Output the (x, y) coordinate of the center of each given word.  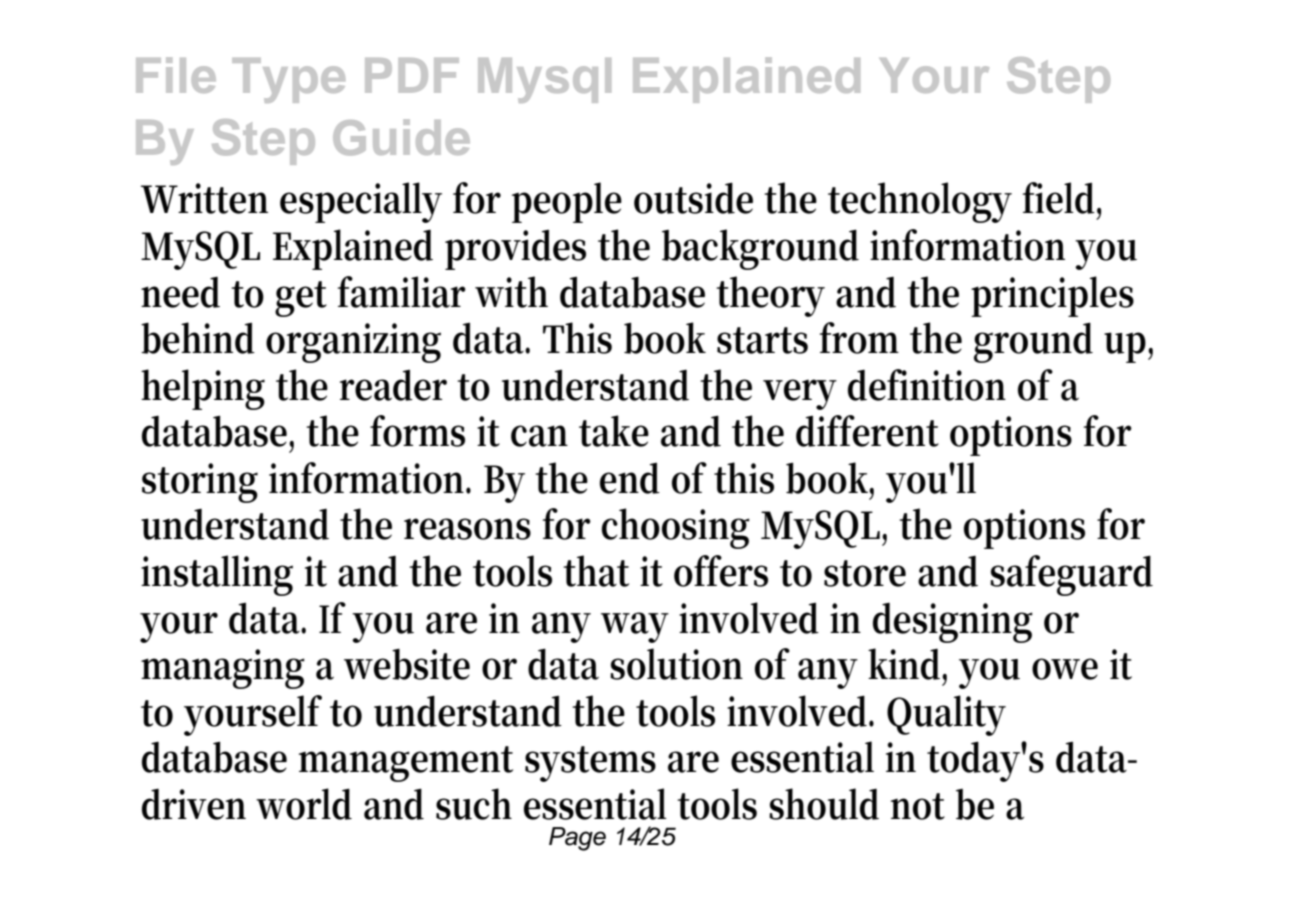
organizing (353, 343)
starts (762, 340)
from (859, 338)
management (406, 764)
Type (288, 80)
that (596, 571)
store (865, 573)
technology (920, 202)
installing (217, 575)
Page (577, 839)
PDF (412, 75)
